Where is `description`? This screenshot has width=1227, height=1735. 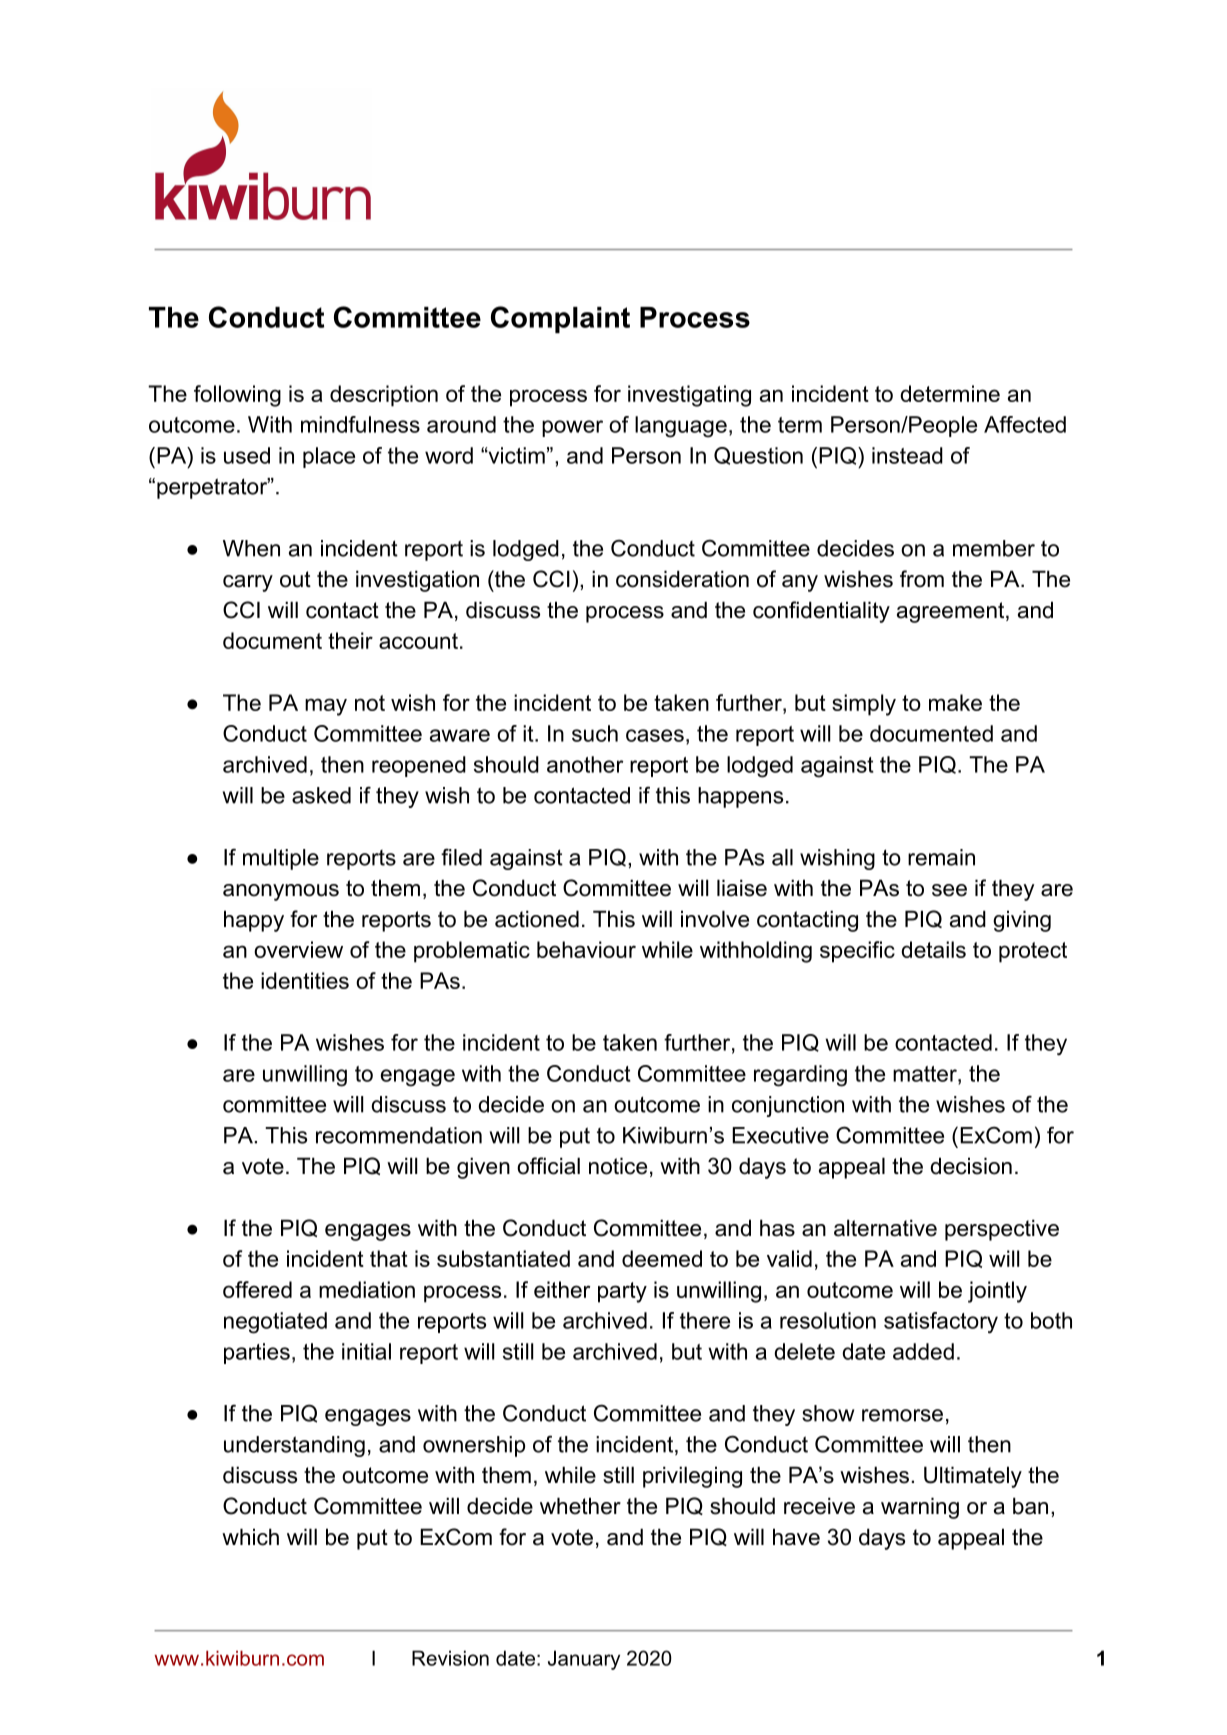 description is located at coordinates (384, 396).
